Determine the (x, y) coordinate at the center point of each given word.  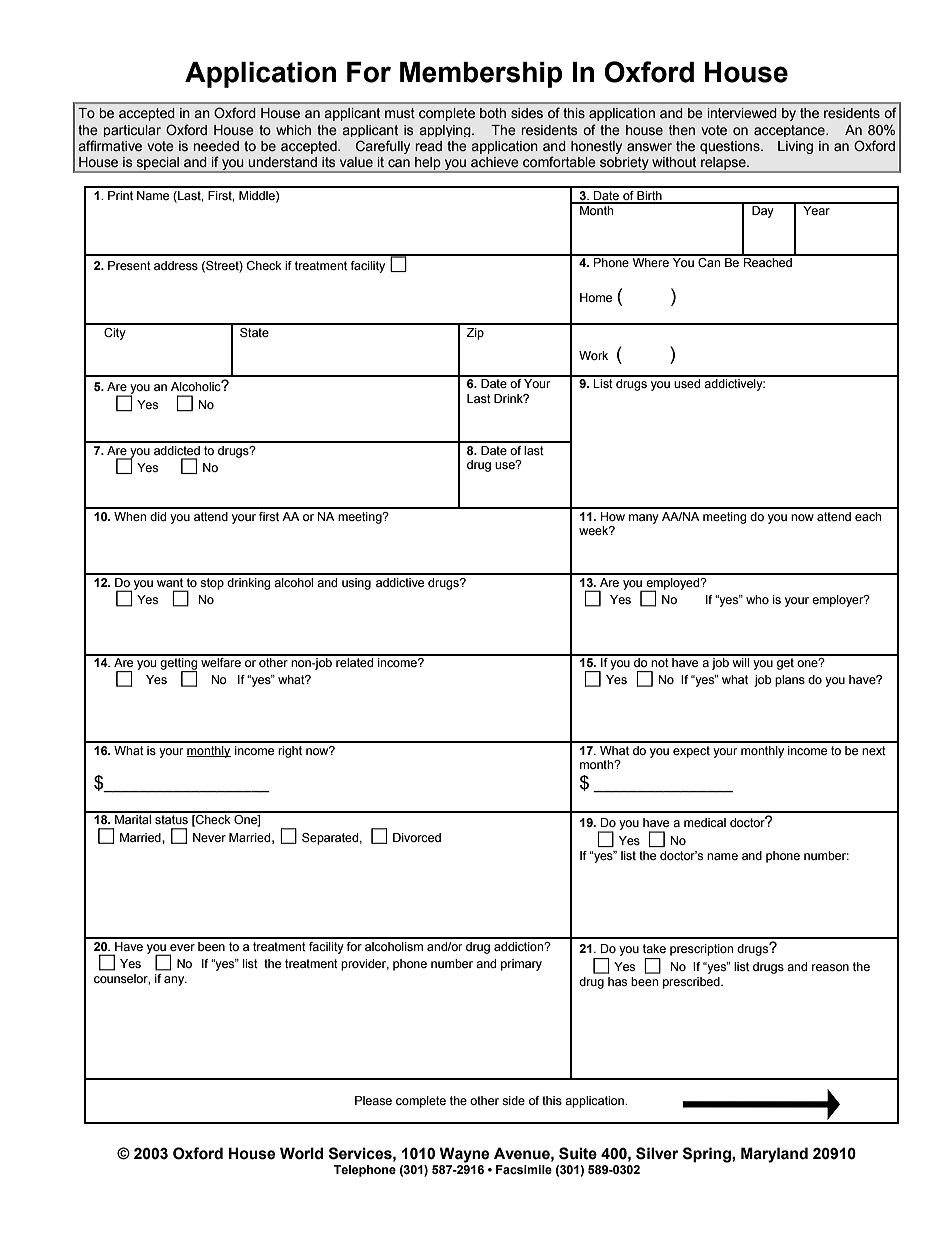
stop (212, 584)
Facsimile (524, 1169)
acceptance (790, 131)
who (757, 599)
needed (216, 146)
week (595, 530)
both (493, 113)
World (301, 1153)
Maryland (774, 1155)
